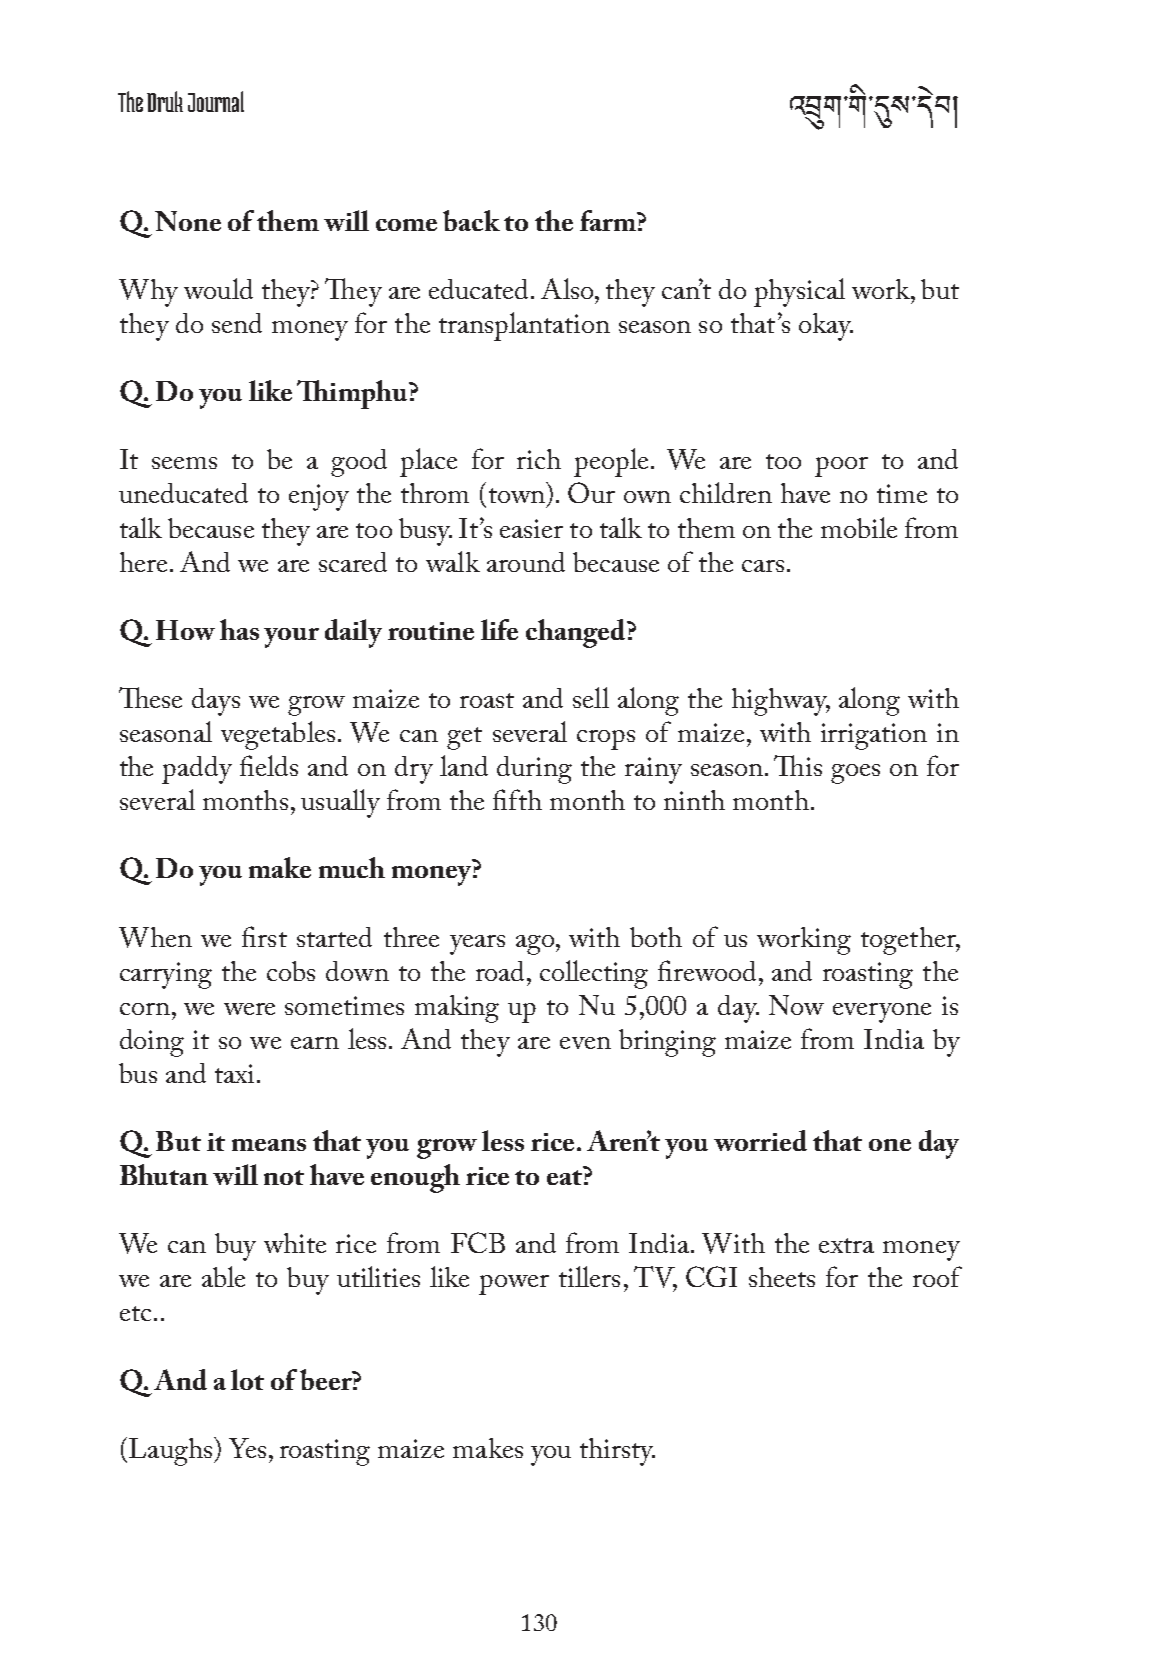 This screenshot has width=1155, height=1680. What do you see at coordinates (526, 562) in the screenshot?
I see `around` at bounding box center [526, 562].
